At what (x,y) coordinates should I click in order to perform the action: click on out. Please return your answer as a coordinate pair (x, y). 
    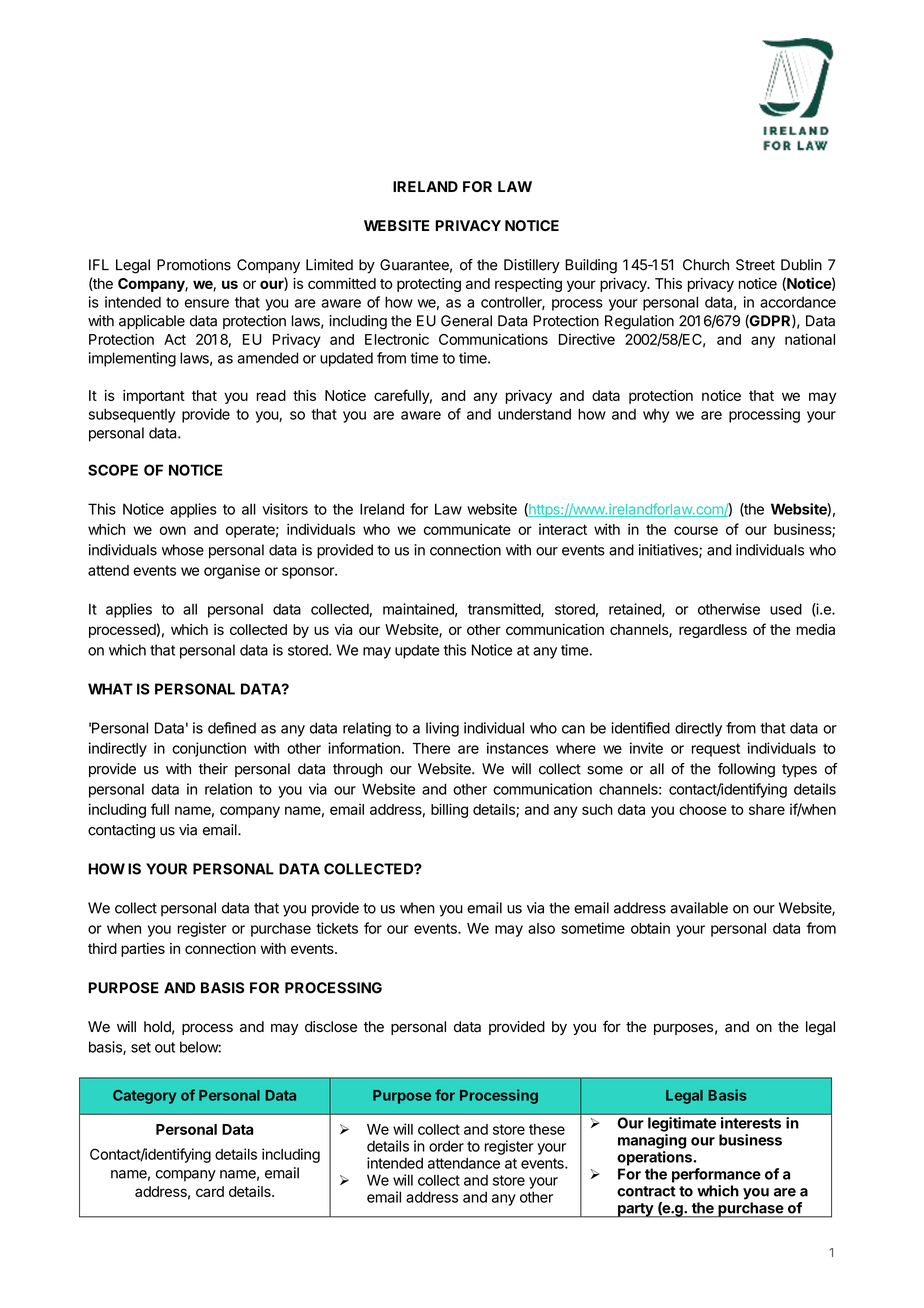
    Looking at the image, I should click on (165, 1047).
